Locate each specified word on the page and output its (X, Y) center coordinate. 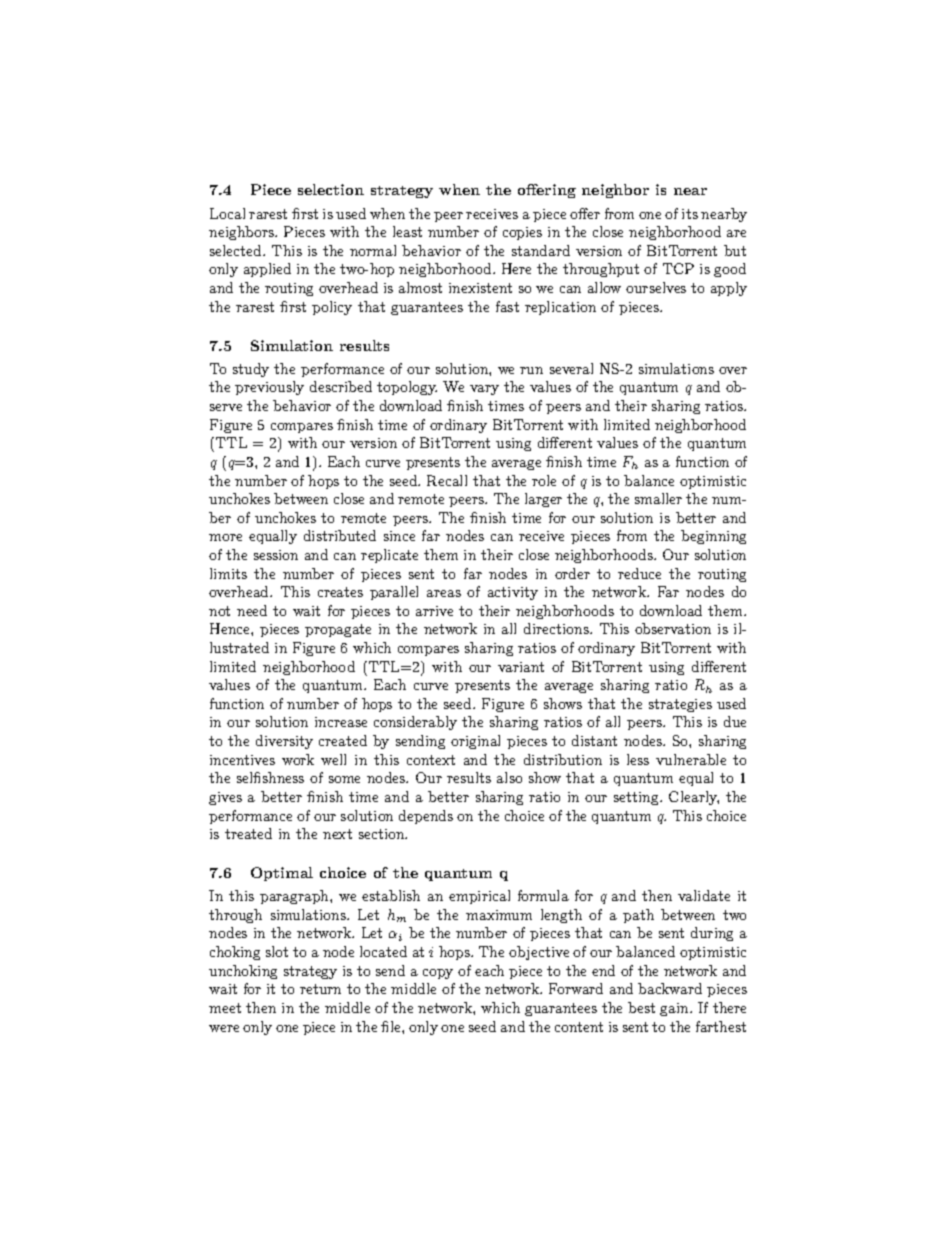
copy (438, 974)
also (509, 777)
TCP (678, 268)
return (320, 989)
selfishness (270, 777)
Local (227, 213)
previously (269, 388)
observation (673, 628)
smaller (658, 498)
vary (484, 390)
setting (637, 798)
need (252, 610)
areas (444, 593)
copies (522, 233)
